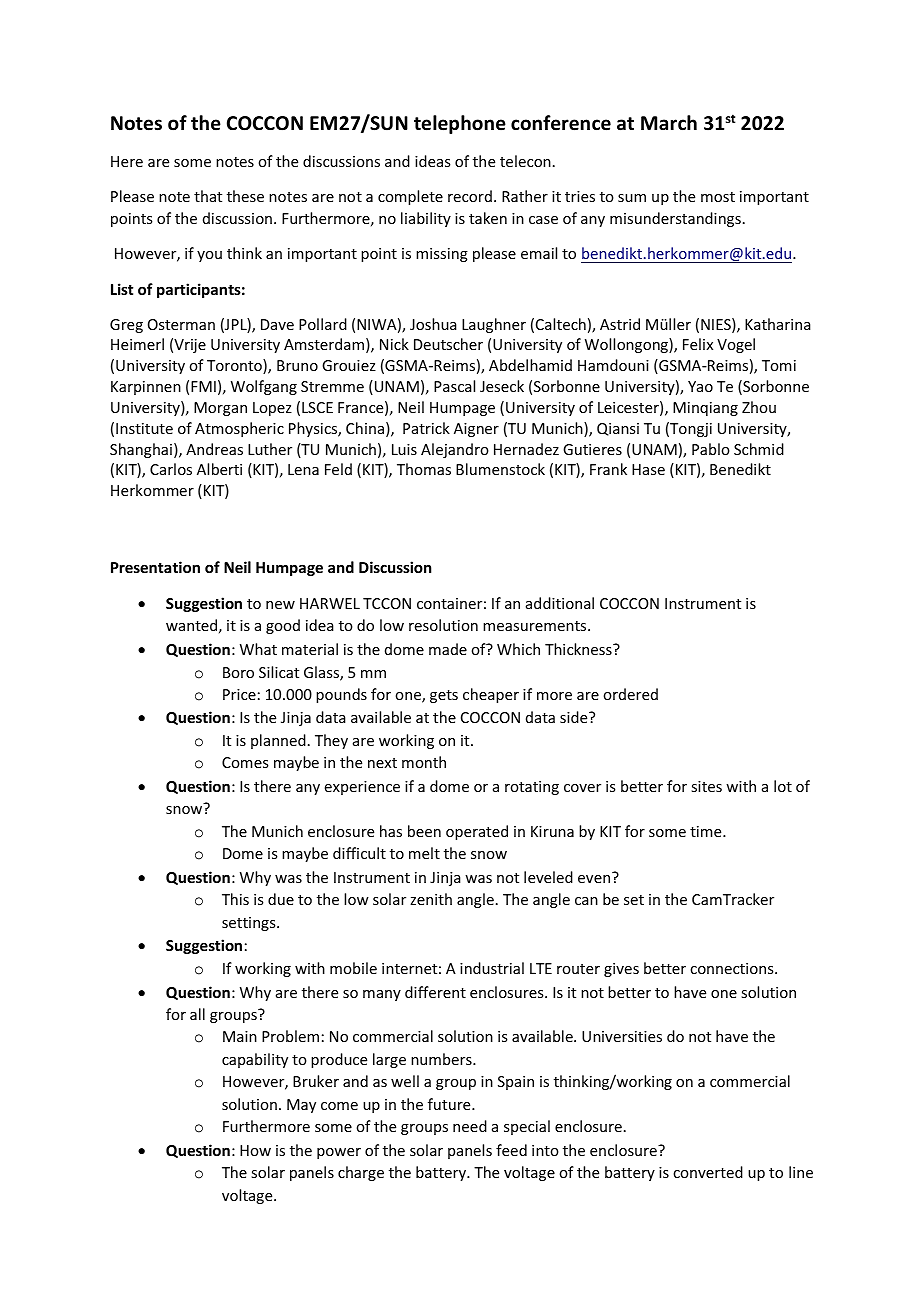 The width and height of the screenshot is (924, 1308). Describe the element at coordinates (460, 124) in the screenshot. I see `telephone` at that location.
